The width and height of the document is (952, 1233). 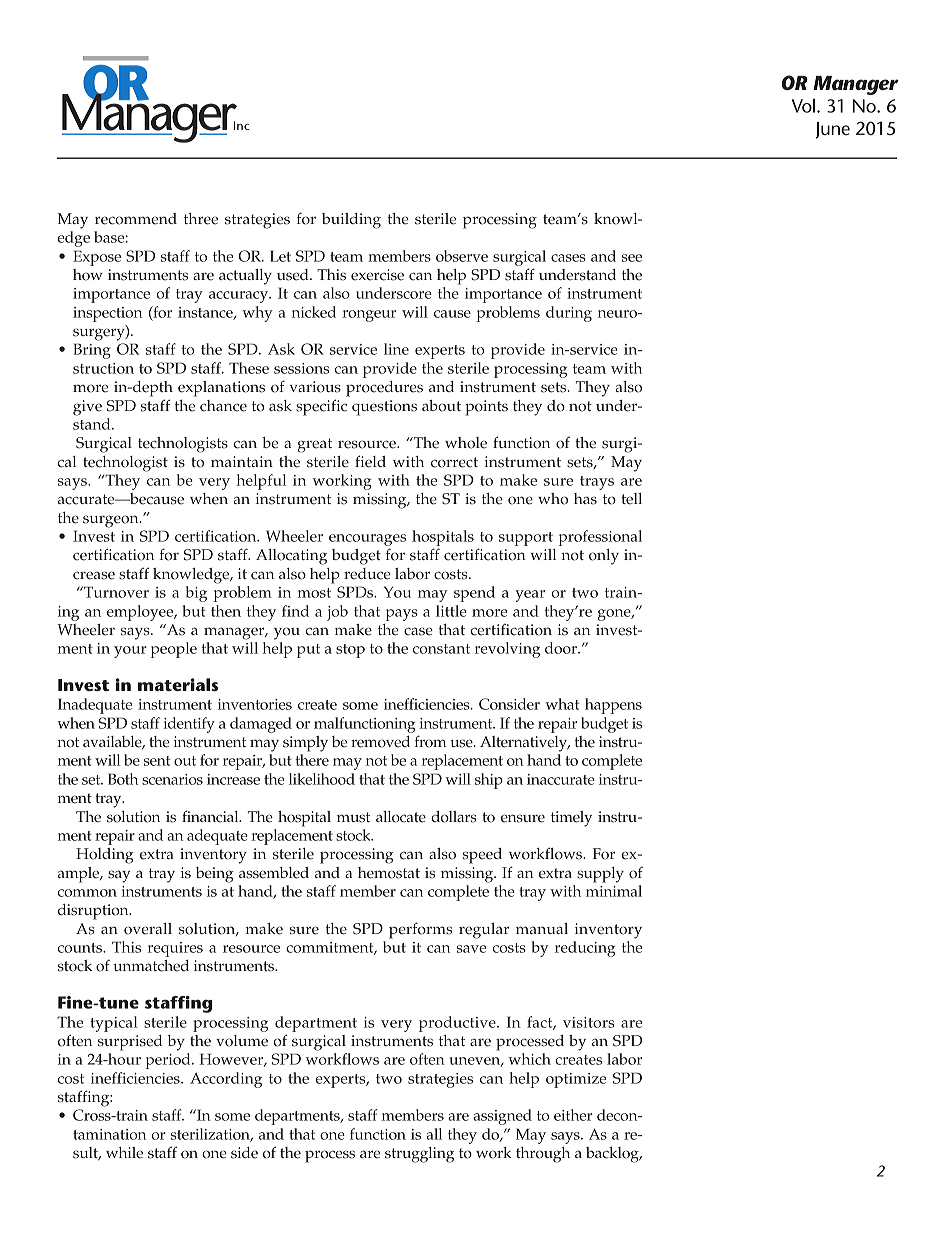 What do you see at coordinates (833, 130) in the document?
I see `June` at bounding box center [833, 130].
